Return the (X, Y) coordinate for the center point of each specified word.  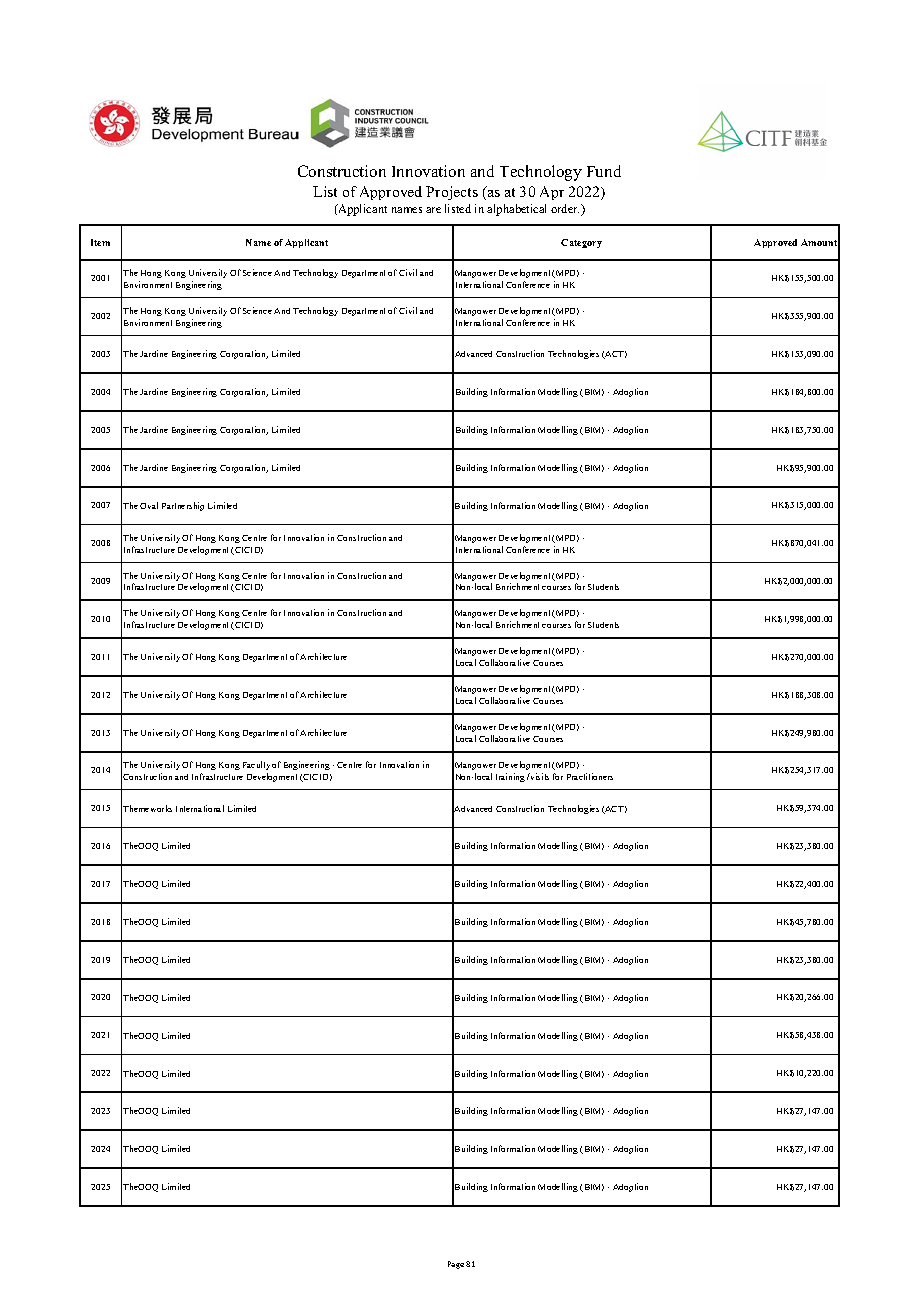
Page (456, 1265)
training (510, 777)
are (433, 210)
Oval (149, 505)
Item (100, 242)
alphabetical (516, 210)
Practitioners (590, 776)
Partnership (183, 506)
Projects (452, 193)
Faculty (256, 765)
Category (581, 243)
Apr (552, 193)
